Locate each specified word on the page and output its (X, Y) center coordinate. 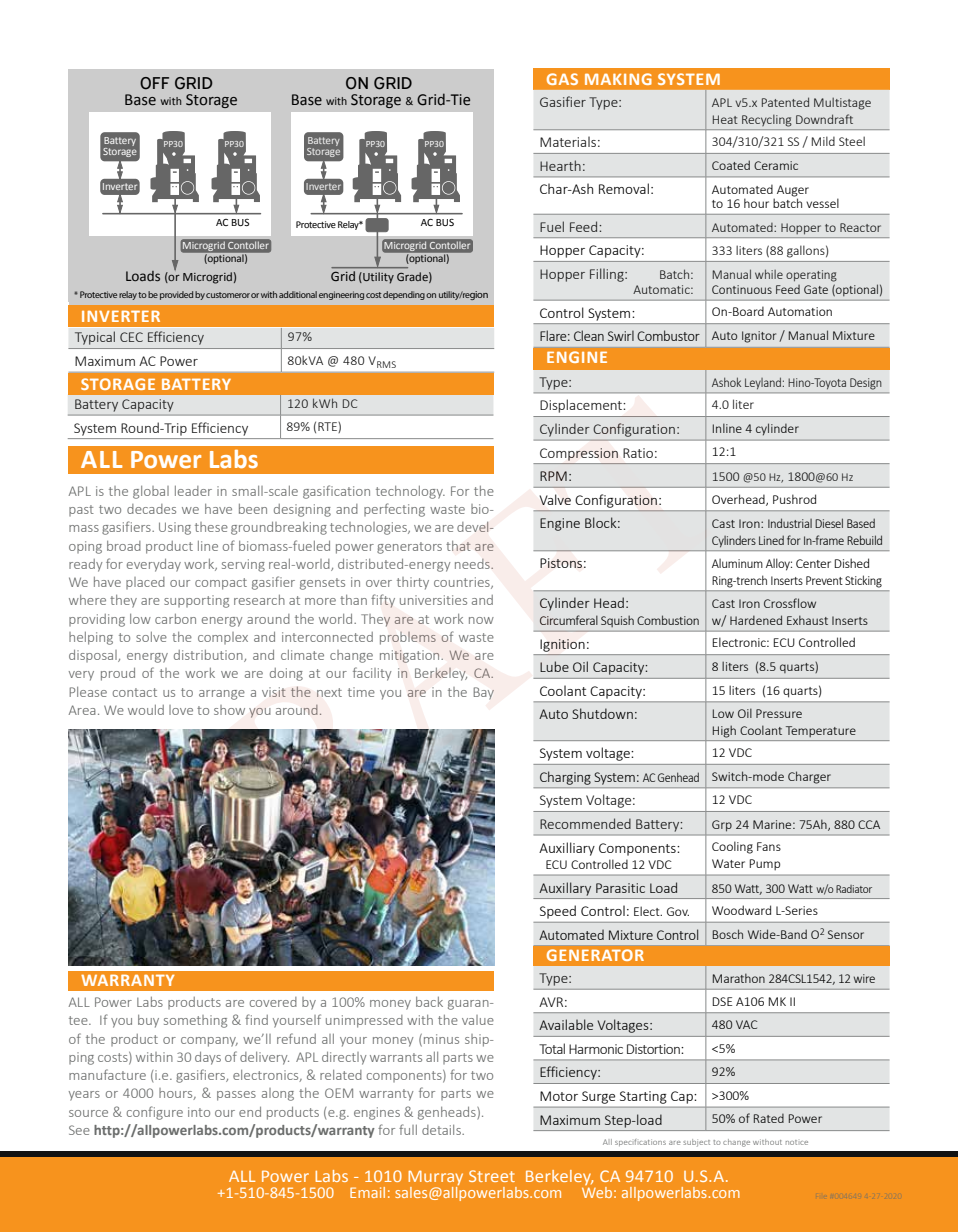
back (429, 1002)
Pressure (779, 713)
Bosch (728, 934)
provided (176, 295)
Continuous (742, 289)
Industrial (790, 523)
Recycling (767, 121)
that (458, 546)
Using (175, 528)
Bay (483, 693)
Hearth (560, 165)
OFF (154, 83)
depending (404, 295)
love (181, 710)
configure (155, 1113)
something (195, 1021)
